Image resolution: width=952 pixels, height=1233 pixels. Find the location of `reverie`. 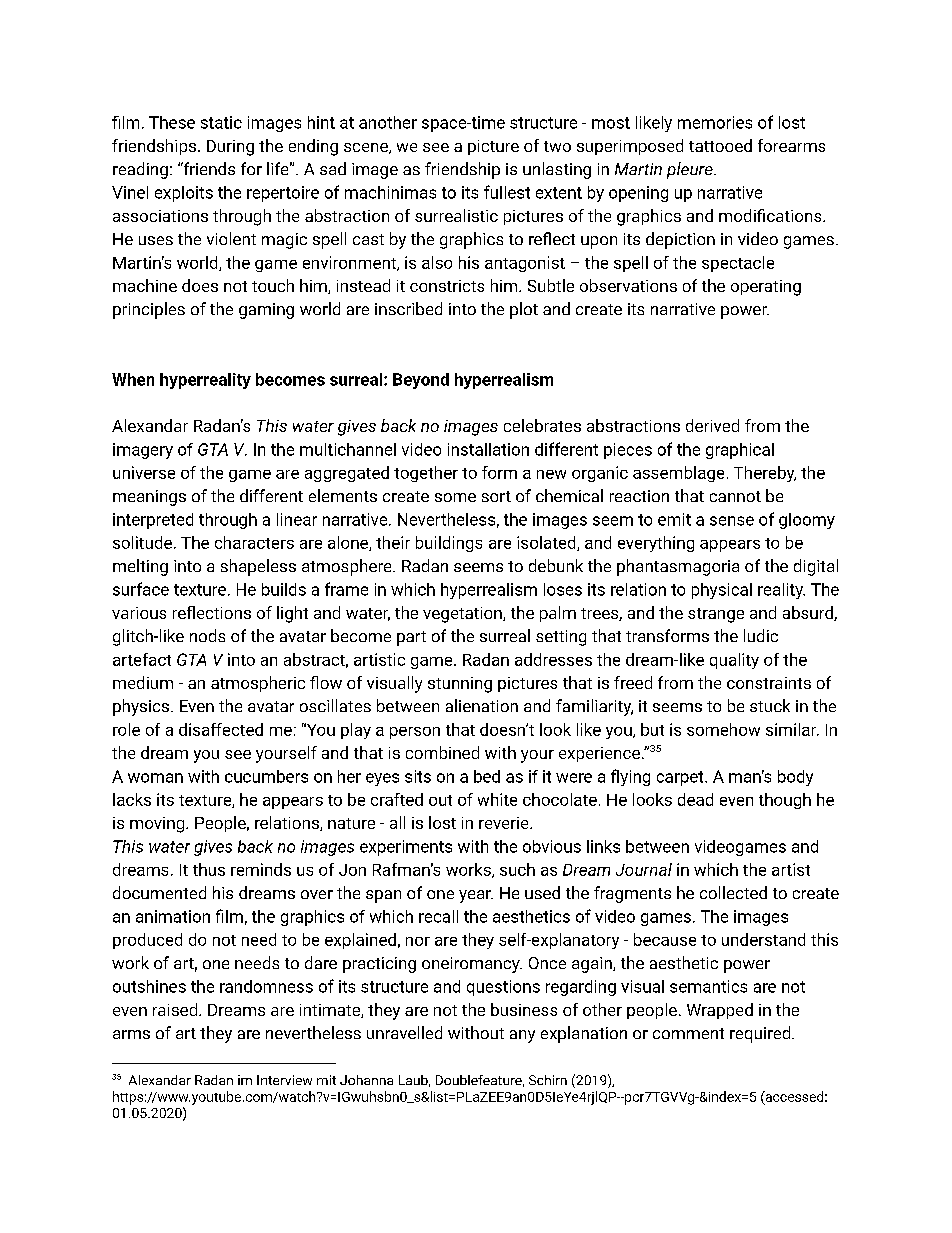

reverie is located at coordinates (505, 823).
